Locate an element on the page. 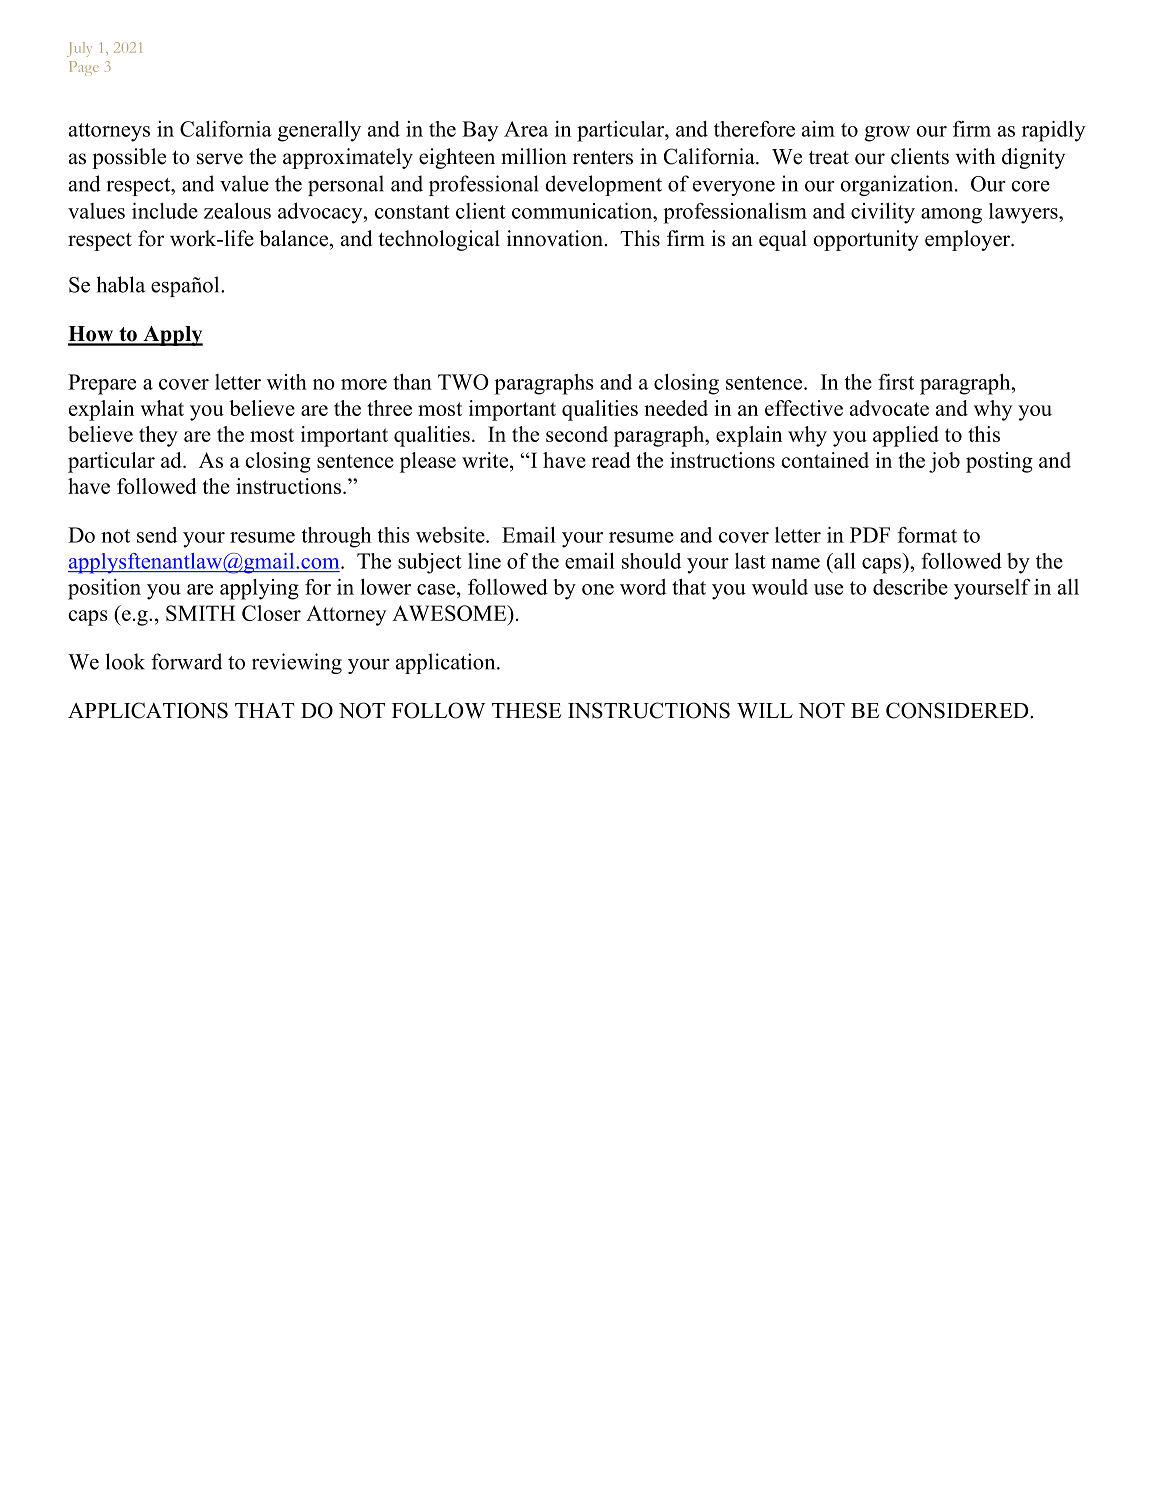  grow is located at coordinates (887, 134).
